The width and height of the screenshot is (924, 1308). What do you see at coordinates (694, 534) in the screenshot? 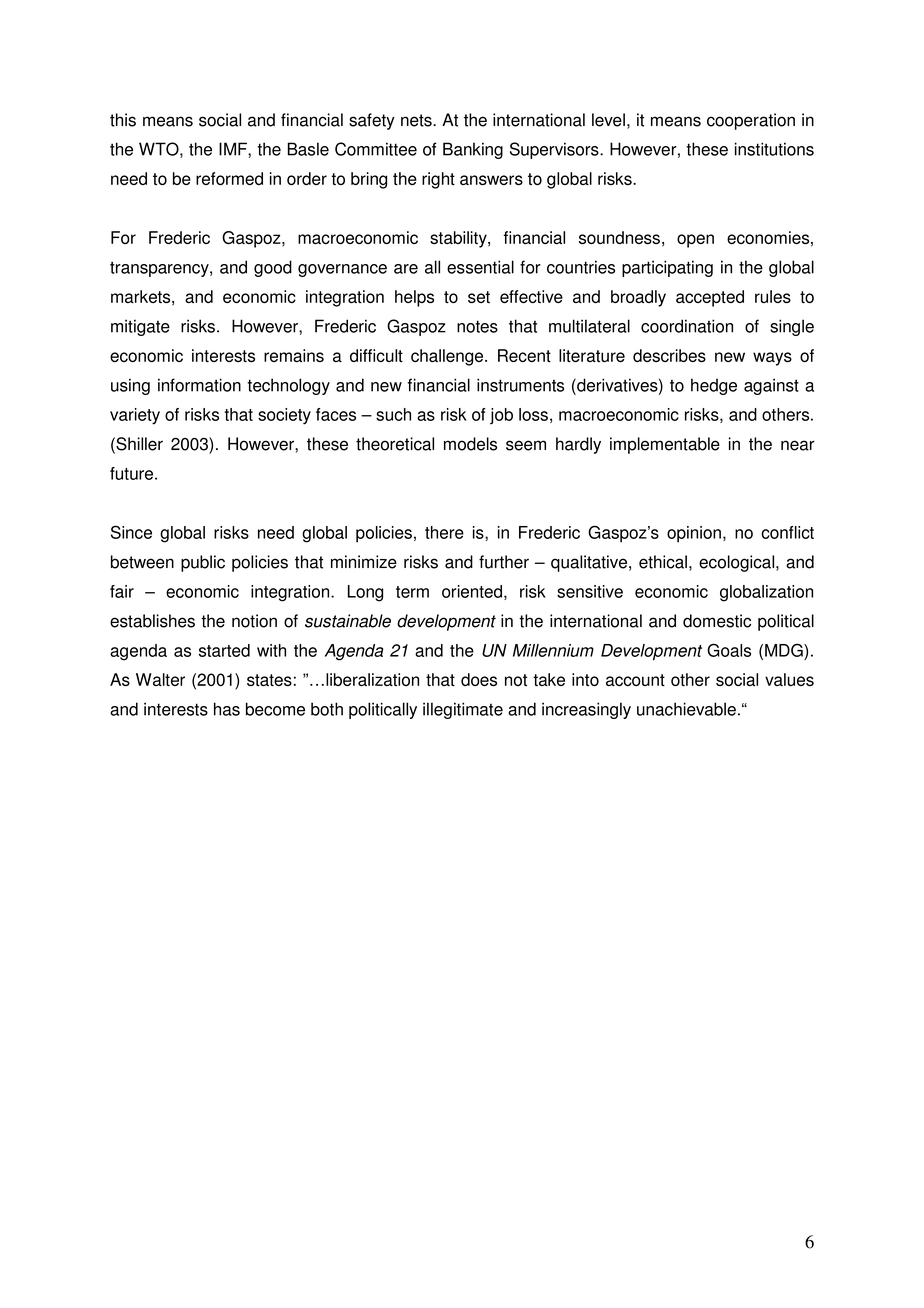
I see `opinion` at bounding box center [694, 534].
